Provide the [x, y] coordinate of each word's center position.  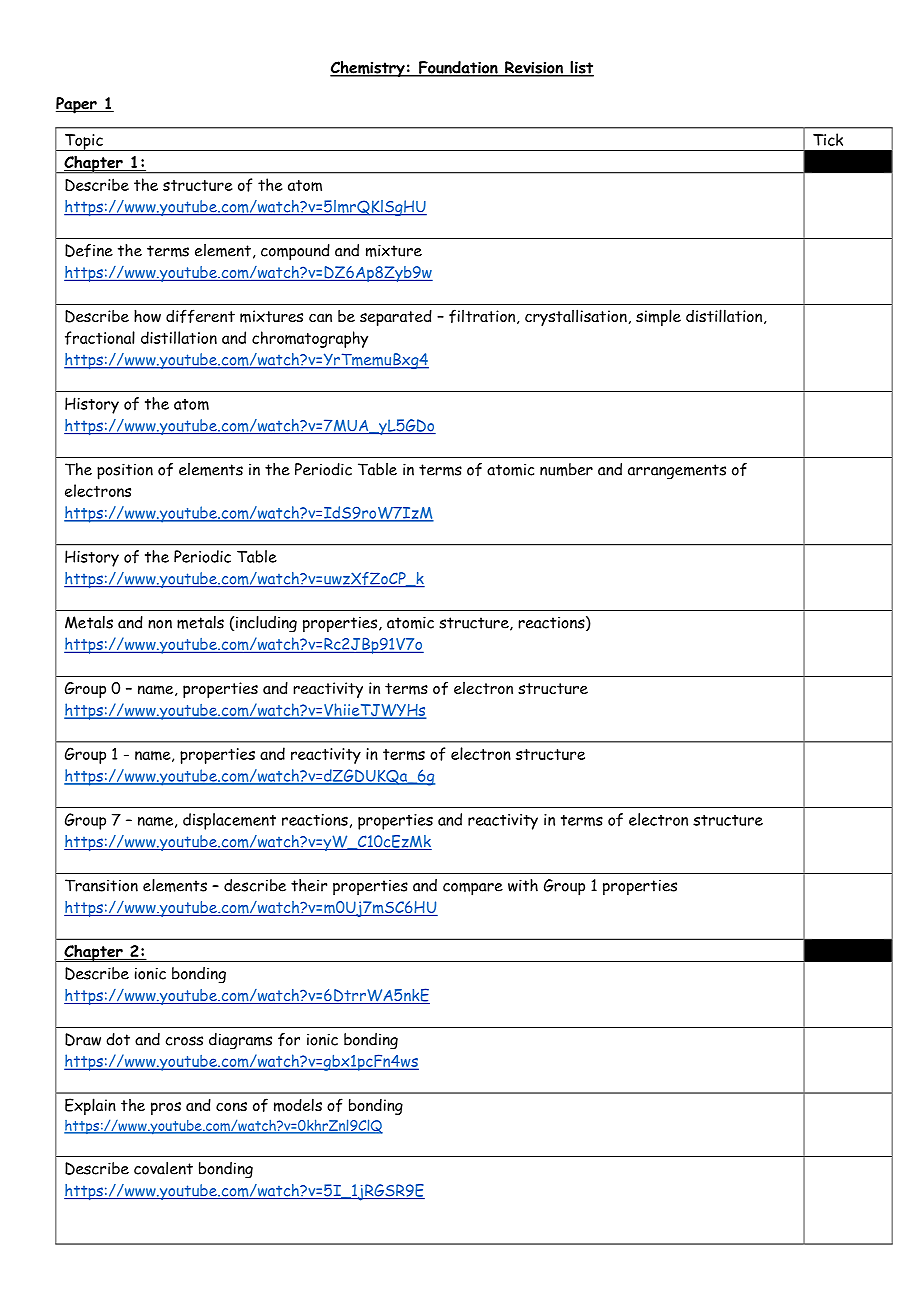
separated [396, 318]
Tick [828, 139]
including [266, 624]
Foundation [458, 68]
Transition [101, 885]
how [147, 315]
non [160, 624]
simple [658, 317]
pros [166, 1108]
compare [473, 889]
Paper [77, 105]
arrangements [677, 472]
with [523, 885]
